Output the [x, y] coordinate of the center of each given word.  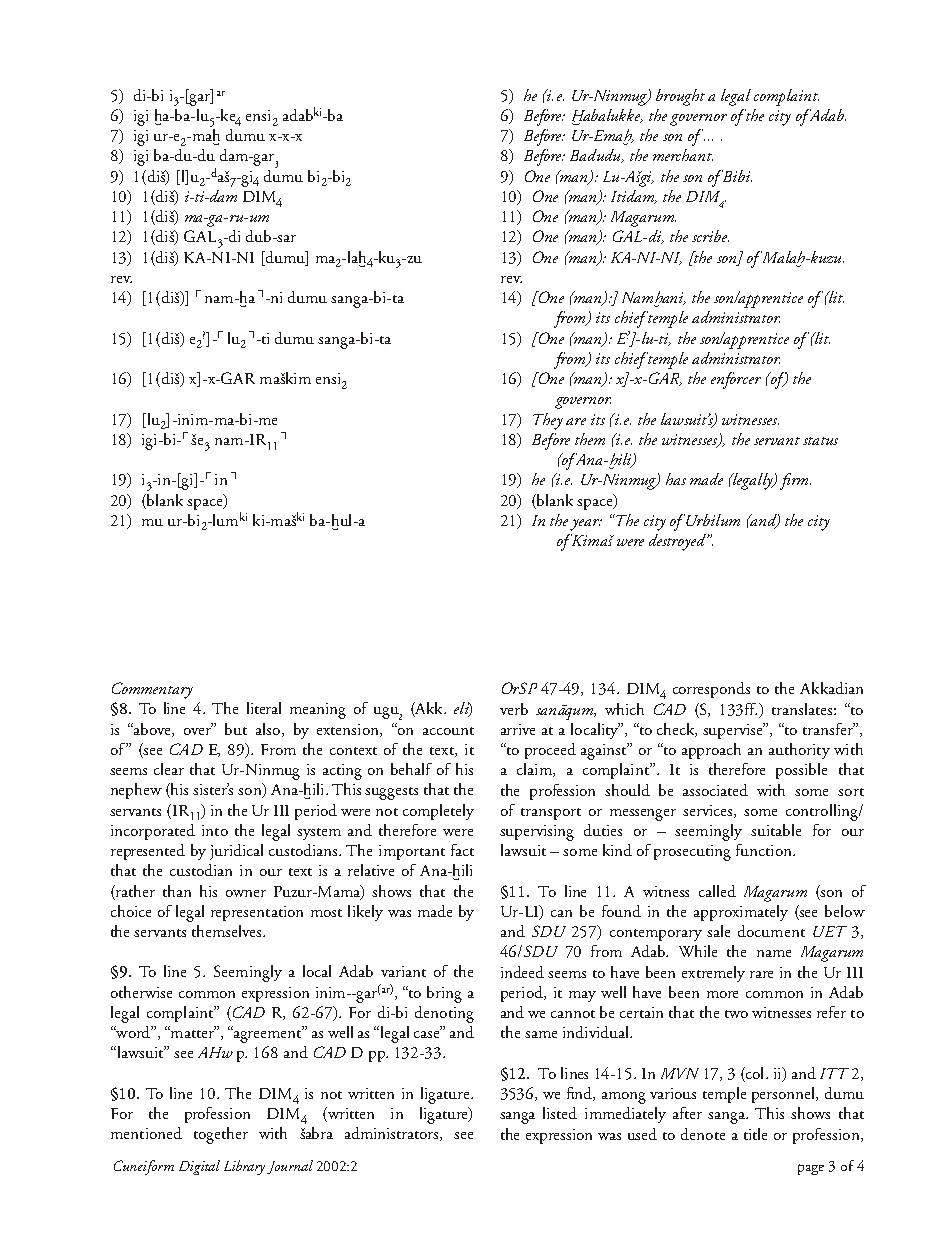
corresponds [711, 690]
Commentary [152, 690]
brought [680, 97]
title [755, 1134]
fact [462, 850]
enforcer [736, 380]
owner [246, 893]
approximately [741, 913]
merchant [683, 155]
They [548, 421]
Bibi [737, 176]
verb [514, 709]
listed [560, 1113]
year [586, 525]
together [221, 1135]
